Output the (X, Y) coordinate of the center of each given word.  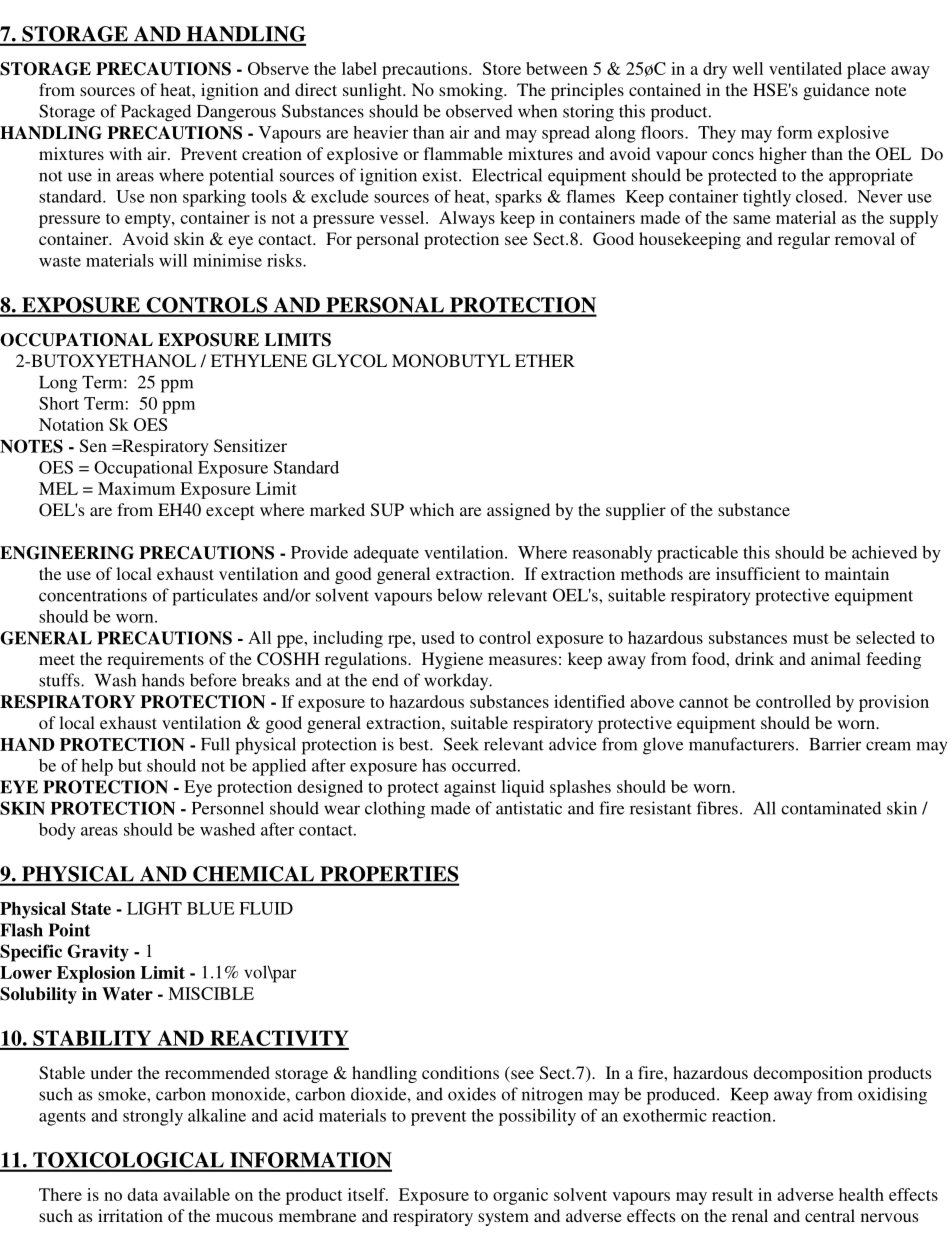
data (143, 1194)
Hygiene (452, 660)
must (811, 638)
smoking (472, 91)
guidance (836, 91)
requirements (155, 660)
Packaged (156, 113)
